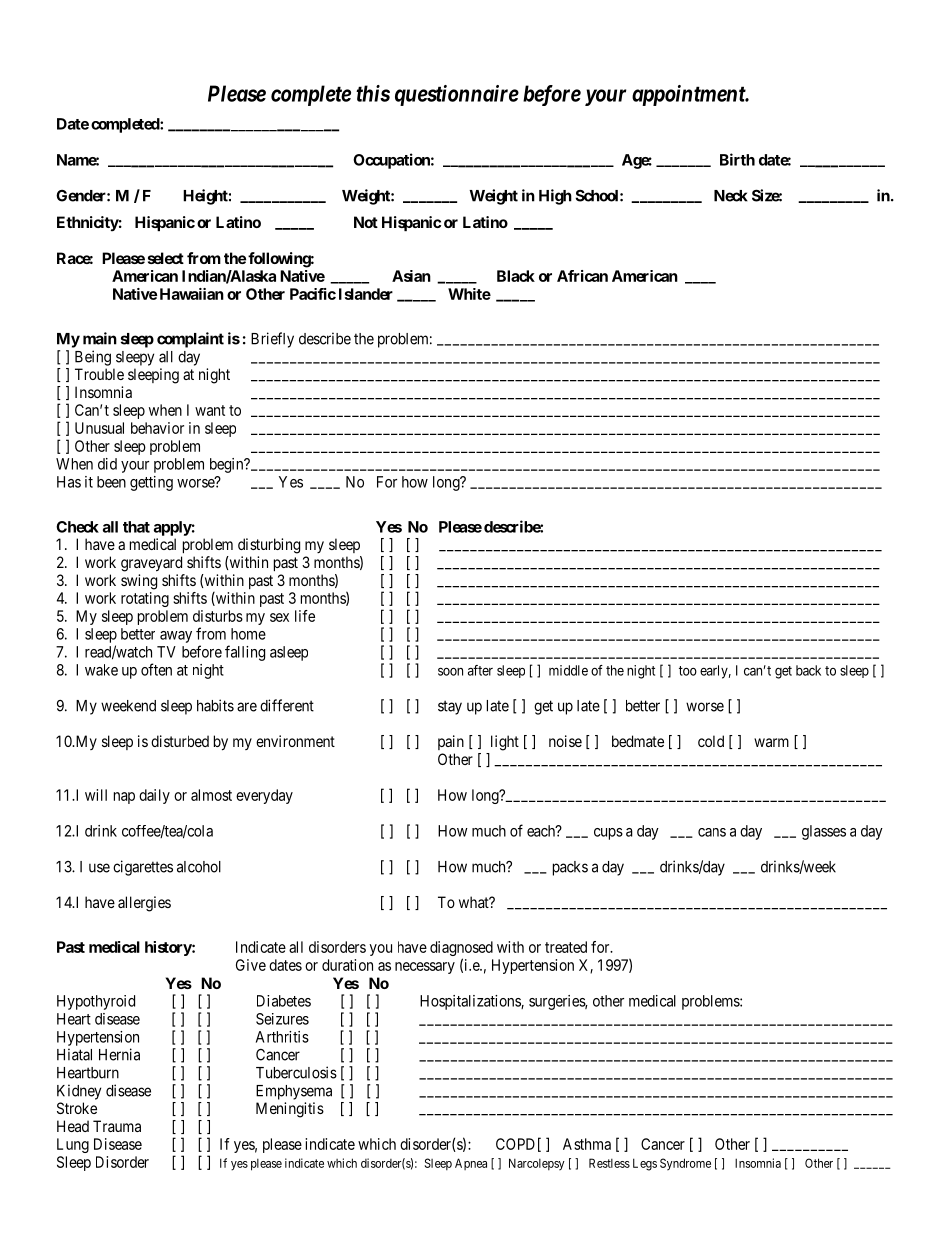 This screenshot has height=1233, width=952. What do you see at coordinates (143, 868) in the screenshot?
I see `cigarettes` at bounding box center [143, 868].
